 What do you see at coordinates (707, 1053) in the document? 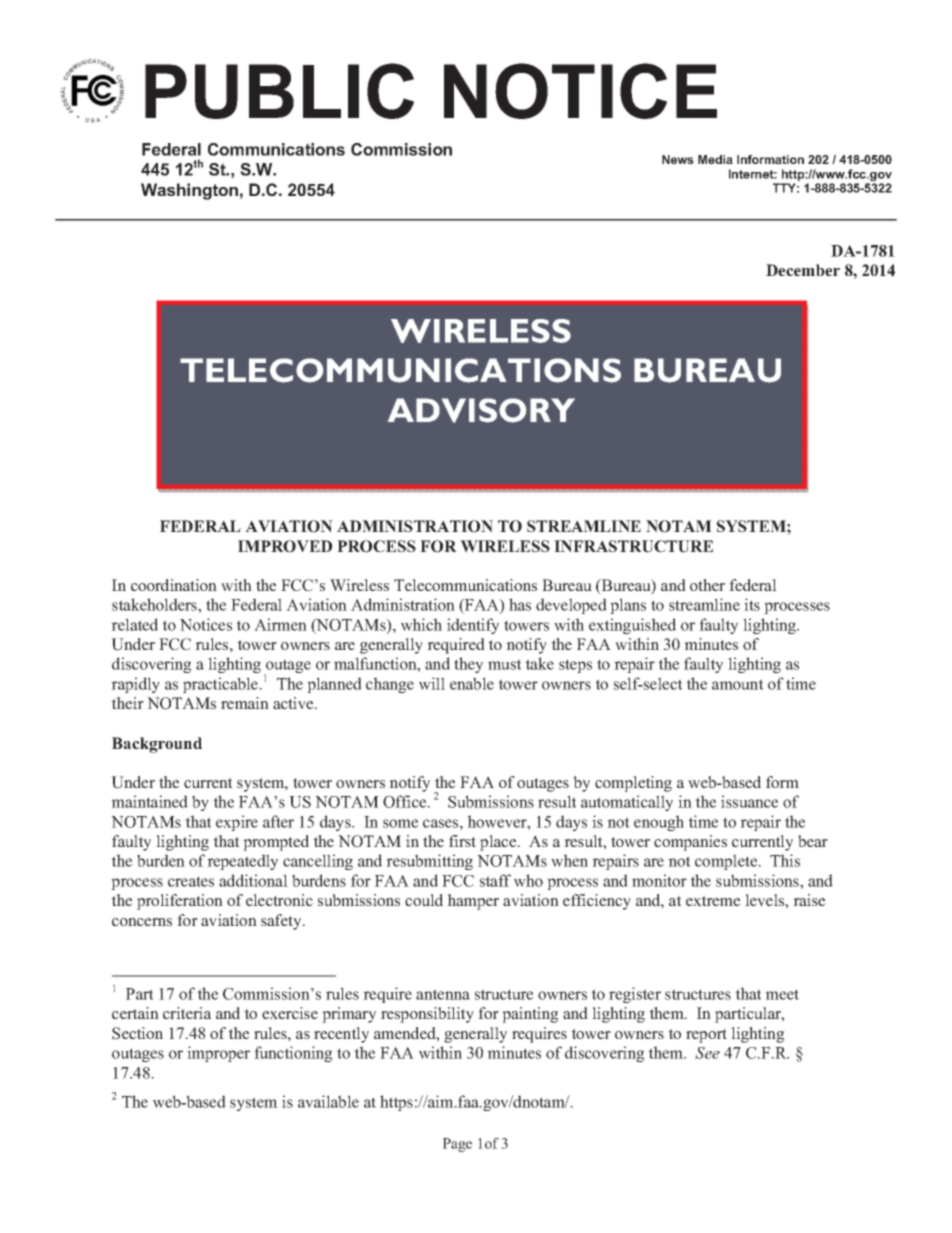
I see `See` at bounding box center [707, 1053].
